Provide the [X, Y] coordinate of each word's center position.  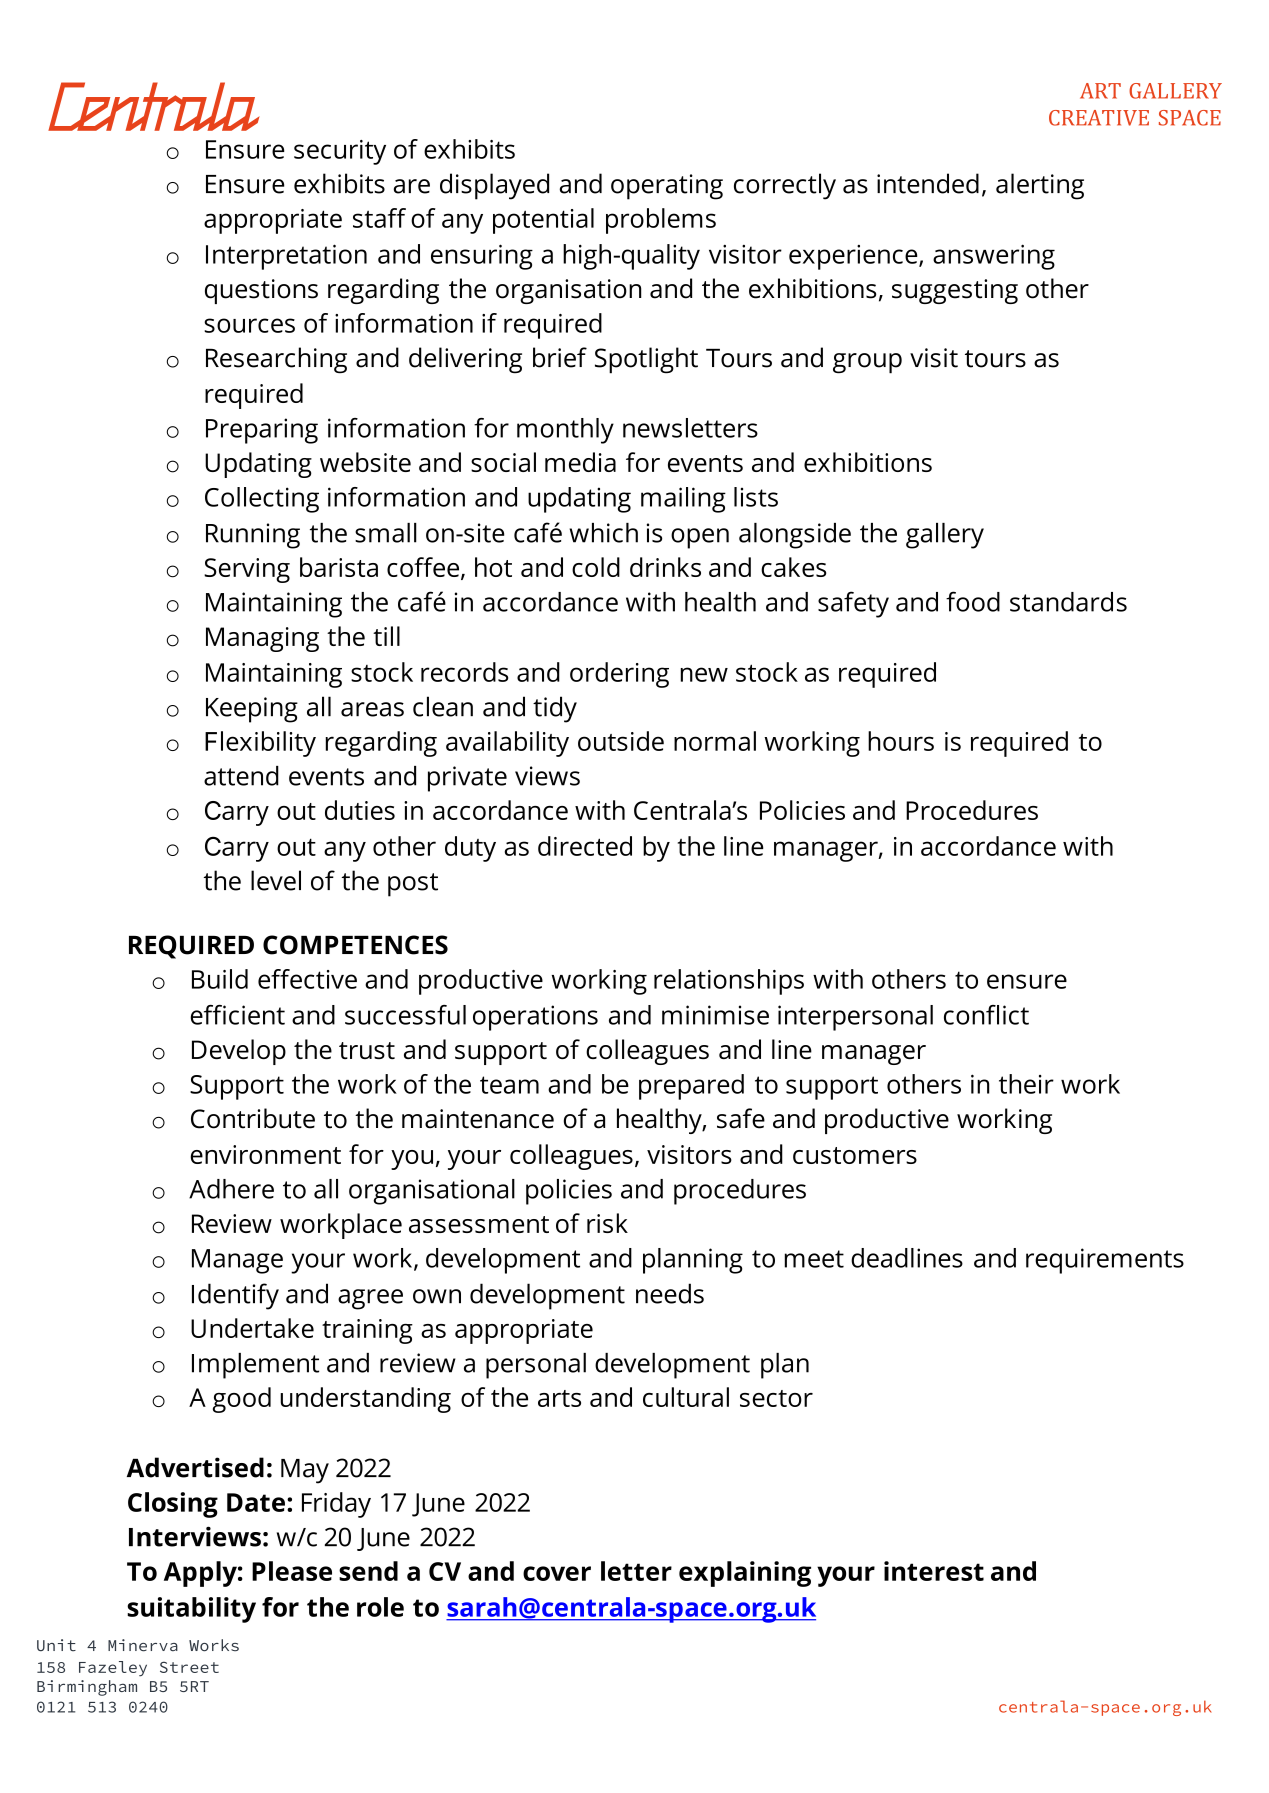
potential [543, 221]
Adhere [231, 1189]
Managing [262, 639]
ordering [619, 675]
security [340, 152]
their [1026, 1084]
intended [928, 183]
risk [607, 1223]
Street [189, 1667]
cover [557, 1573]
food [973, 601]
